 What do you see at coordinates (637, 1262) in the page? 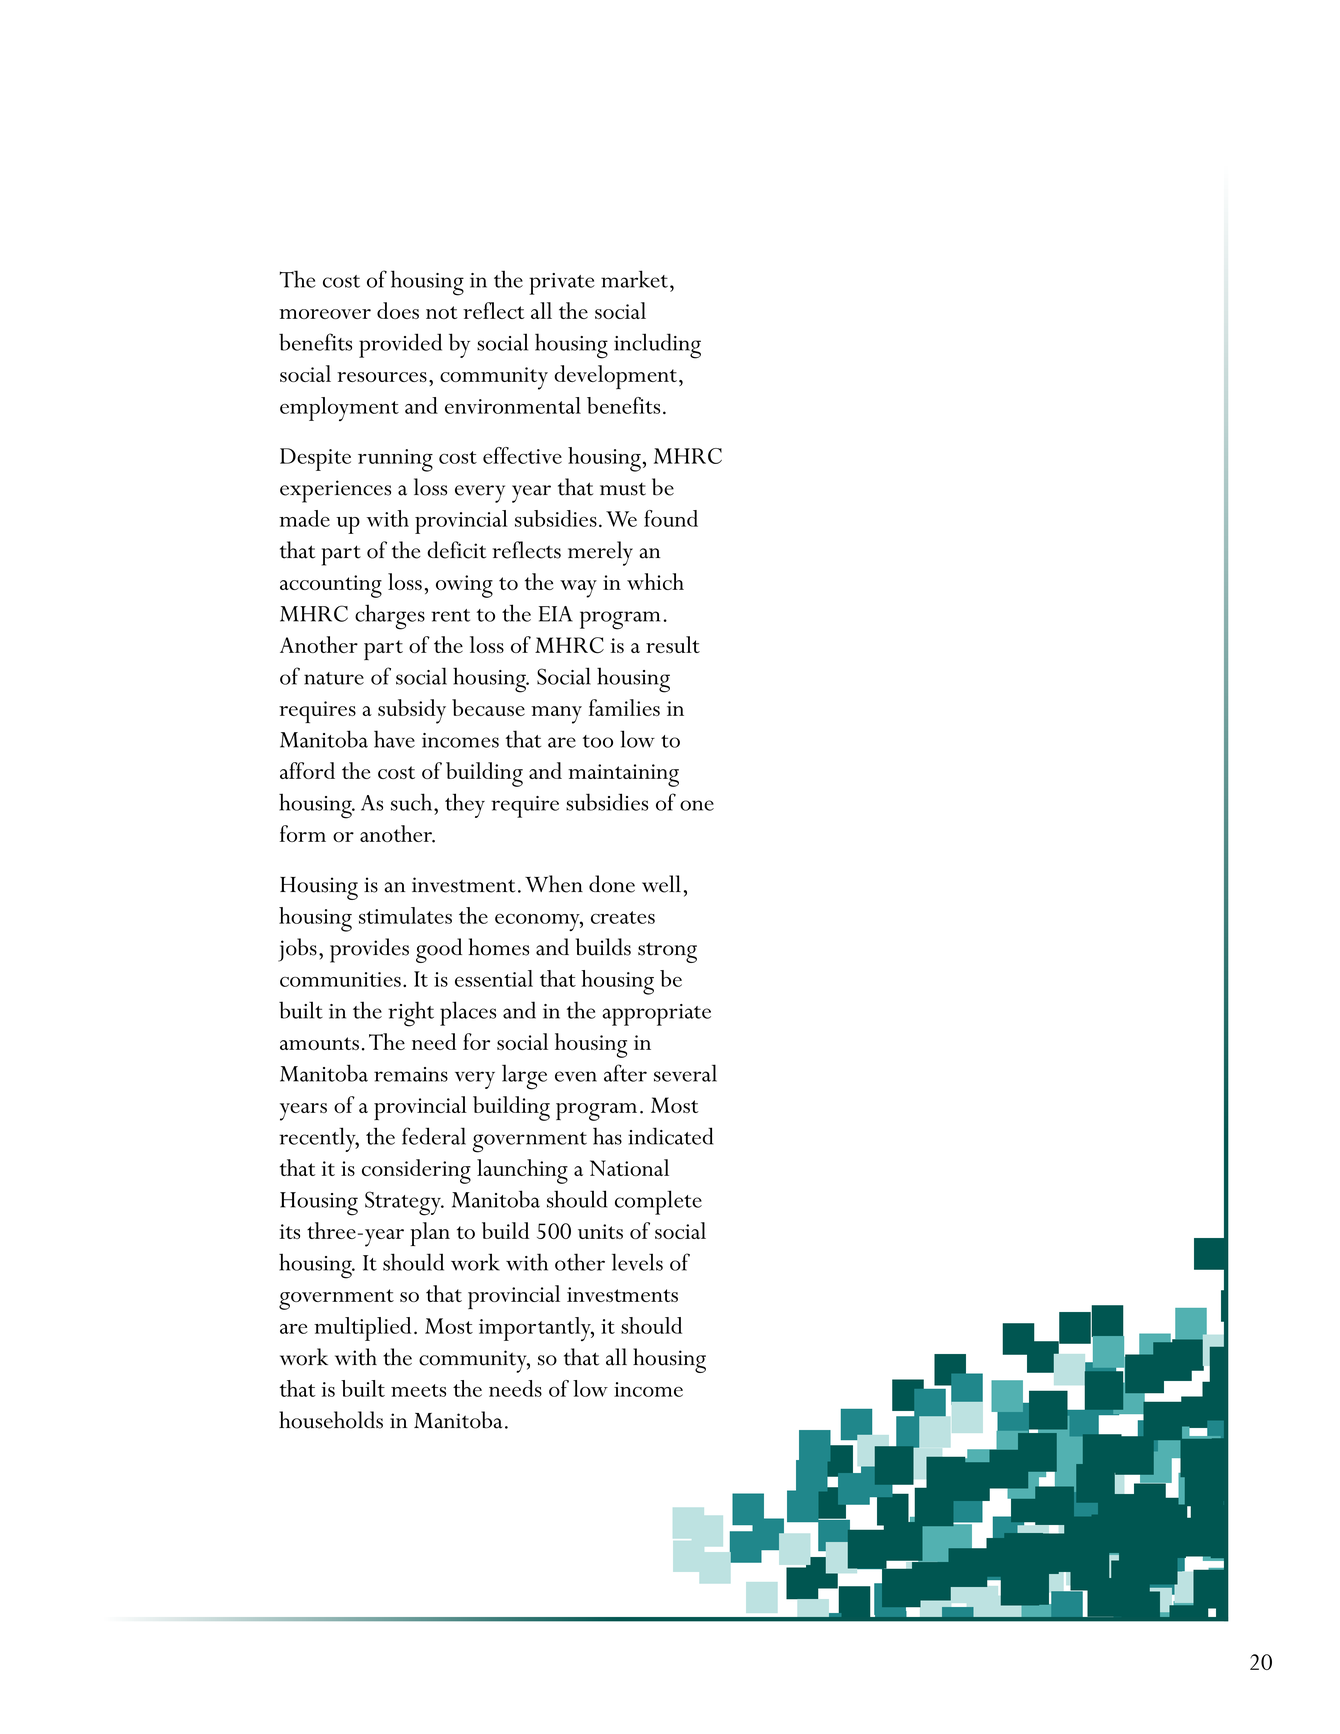
I see `levels` at bounding box center [637, 1262].
